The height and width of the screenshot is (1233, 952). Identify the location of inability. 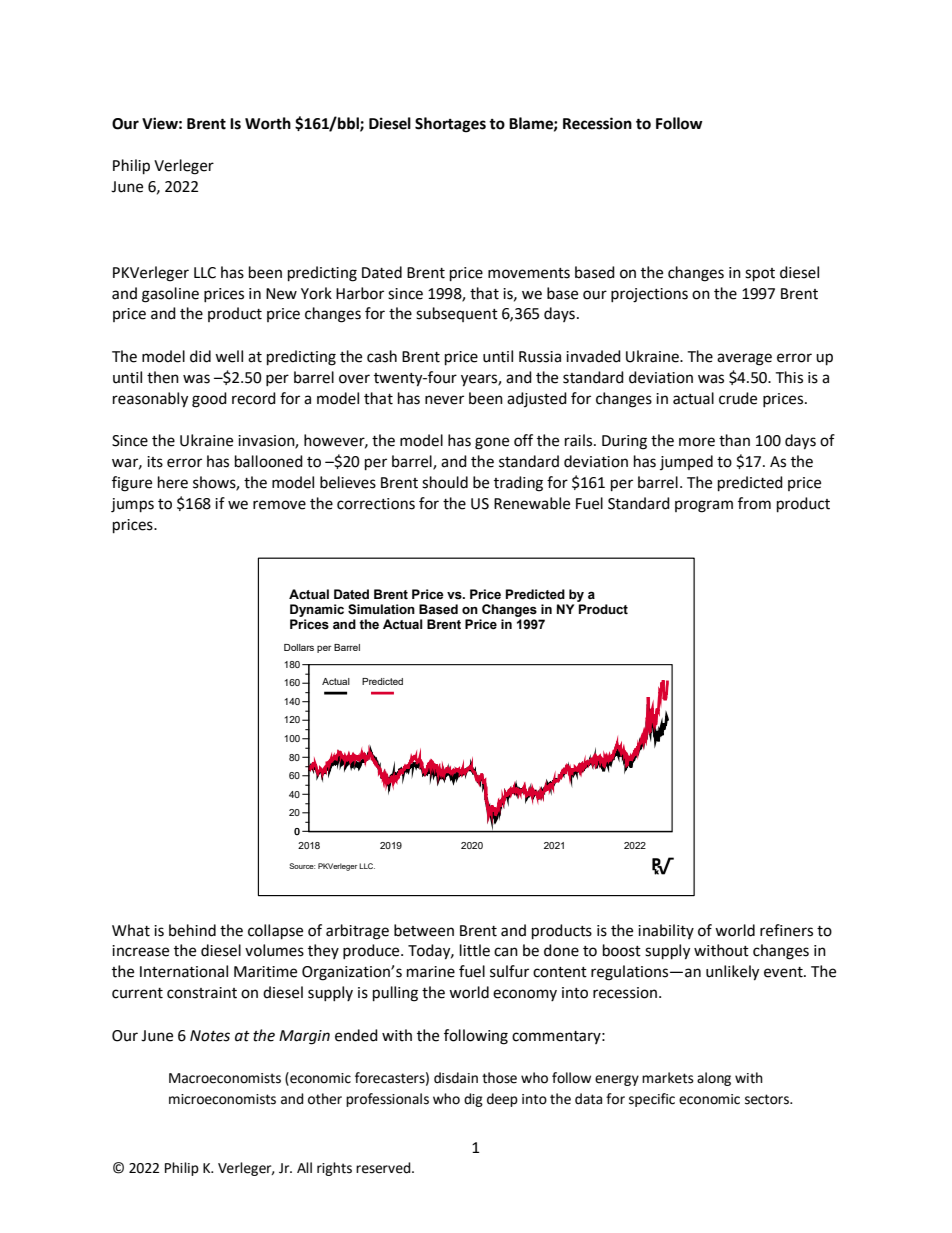
(666, 931).
